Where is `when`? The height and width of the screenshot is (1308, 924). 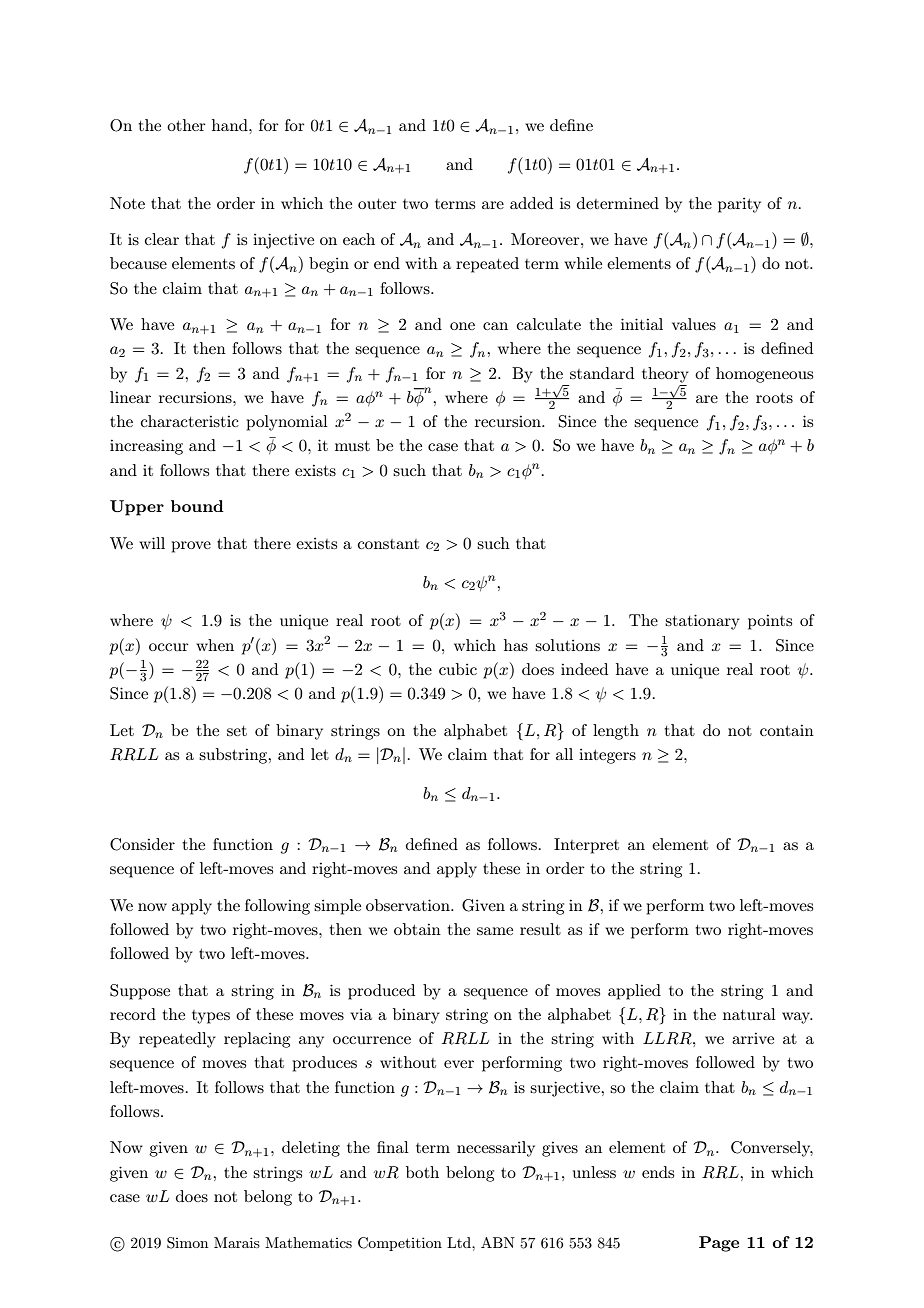
when is located at coordinates (215, 645).
